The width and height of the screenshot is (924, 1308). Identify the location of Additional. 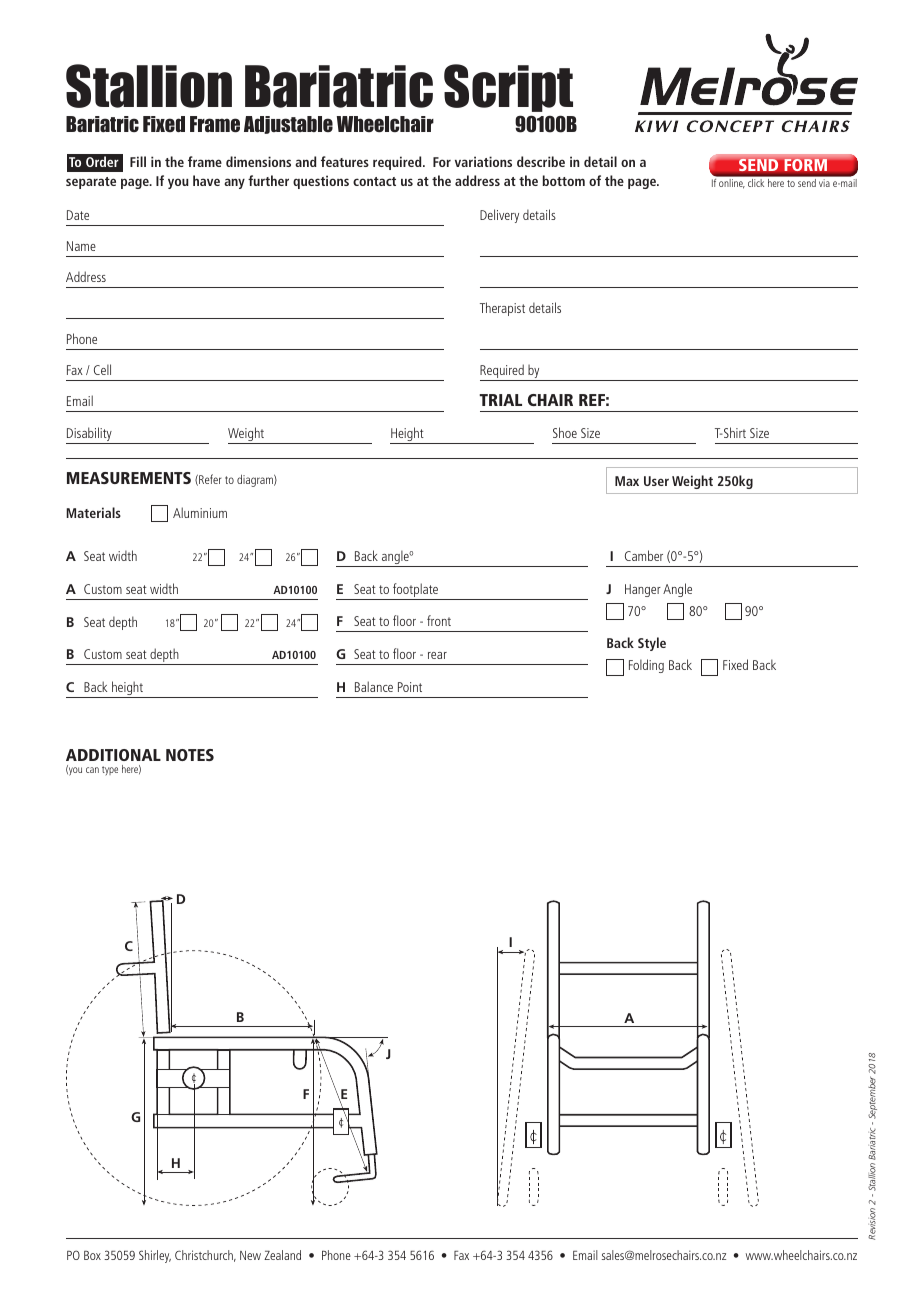
(113, 755).
